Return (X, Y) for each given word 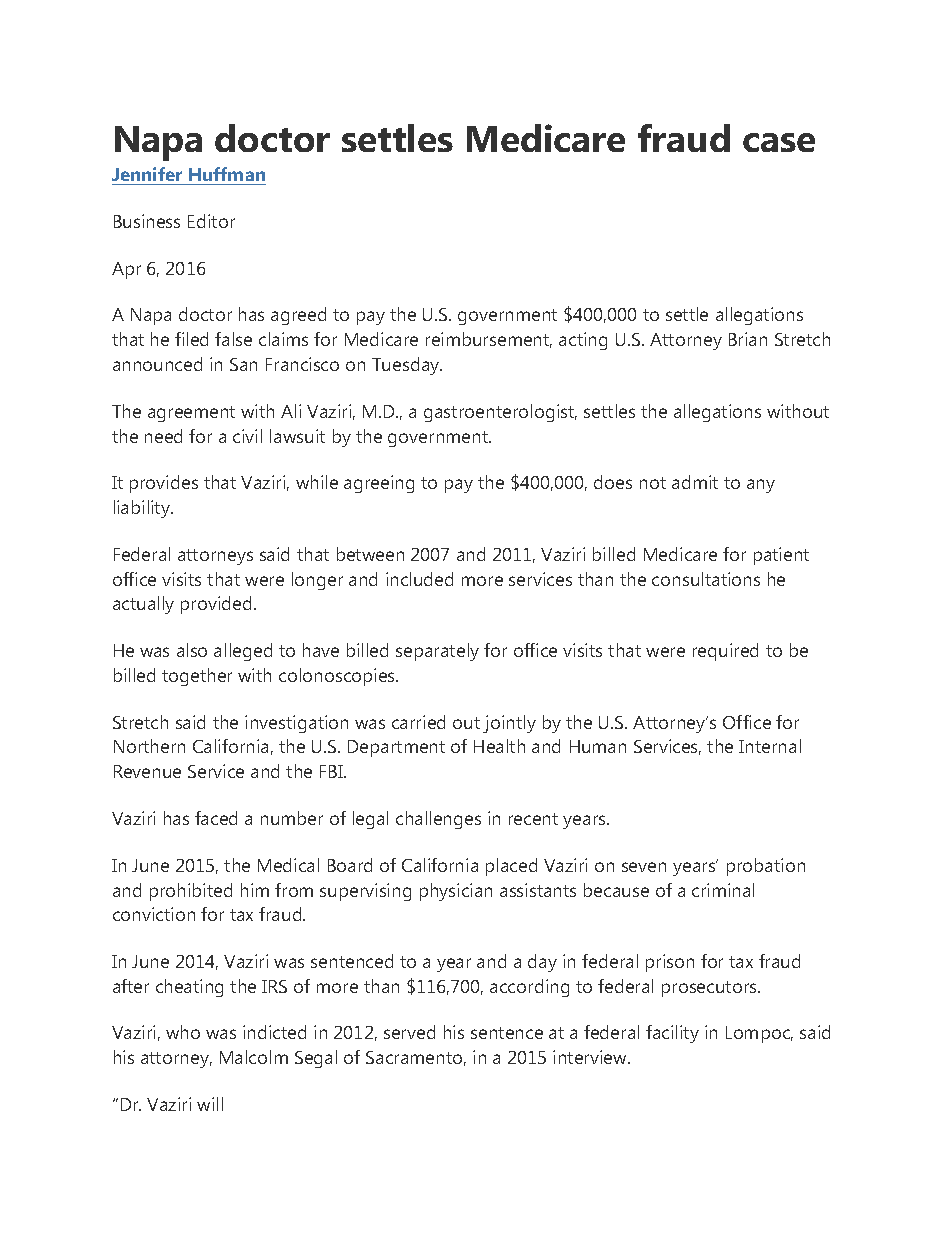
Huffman (226, 176)
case (779, 142)
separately (437, 652)
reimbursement (489, 340)
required (725, 652)
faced (216, 818)
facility (672, 1034)
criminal (723, 890)
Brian (748, 339)
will (210, 1104)
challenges (438, 820)
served (409, 1032)
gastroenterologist (500, 413)
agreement (191, 414)
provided (216, 605)
